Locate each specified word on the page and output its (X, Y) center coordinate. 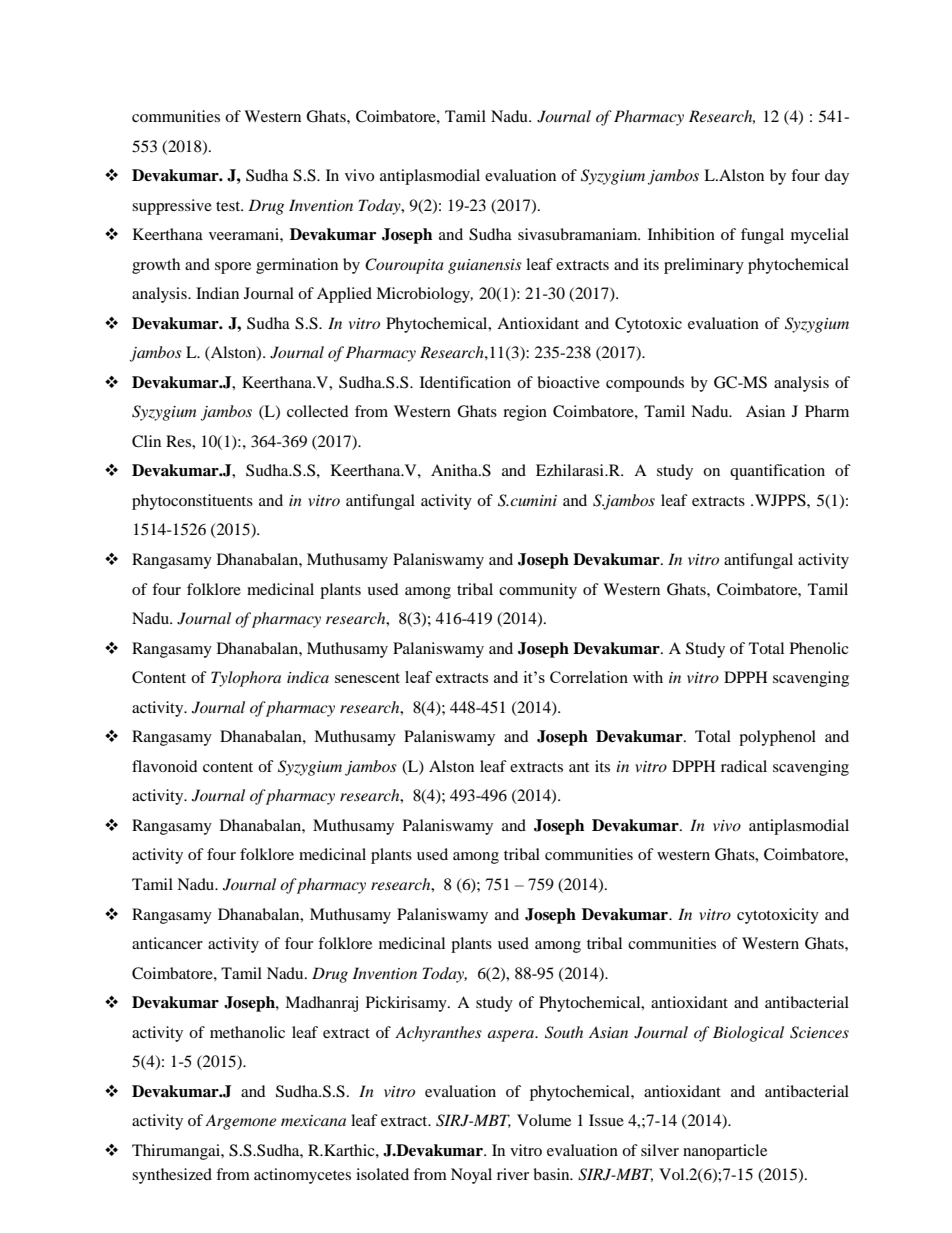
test (229, 206)
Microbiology (424, 295)
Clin (146, 441)
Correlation (589, 677)
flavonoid (165, 766)
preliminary (704, 266)
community (538, 591)
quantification (777, 472)
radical (744, 766)
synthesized (172, 1176)
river (513, 1174)
